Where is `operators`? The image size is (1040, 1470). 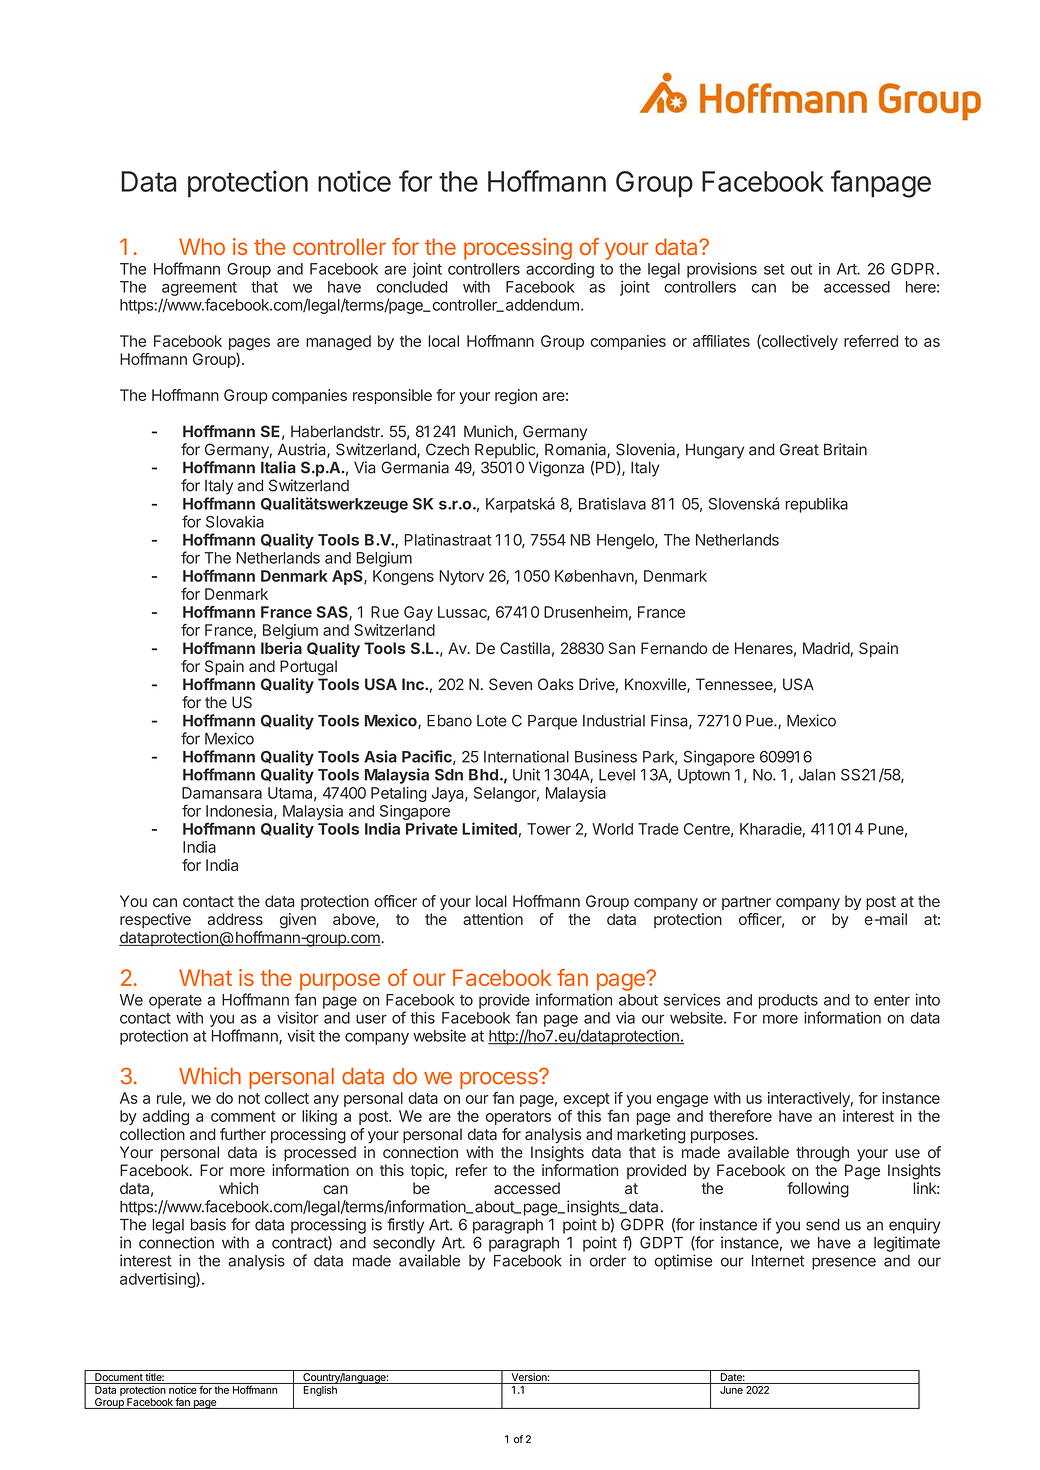 operators is located at coordinates (518, 1118).
